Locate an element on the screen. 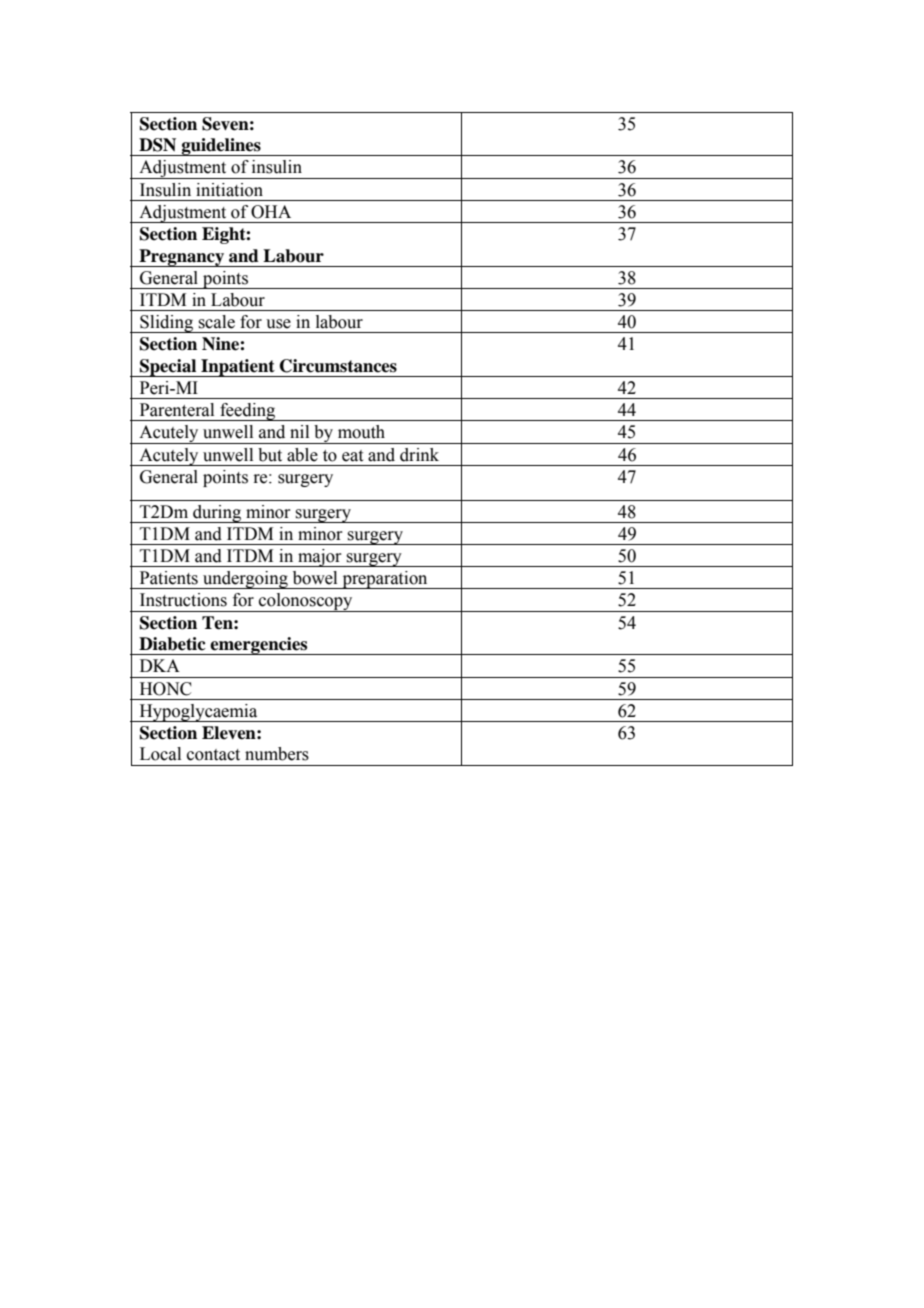 This screenshot has height=1308, width=924. initiation is located at coordinates (229, 190).
